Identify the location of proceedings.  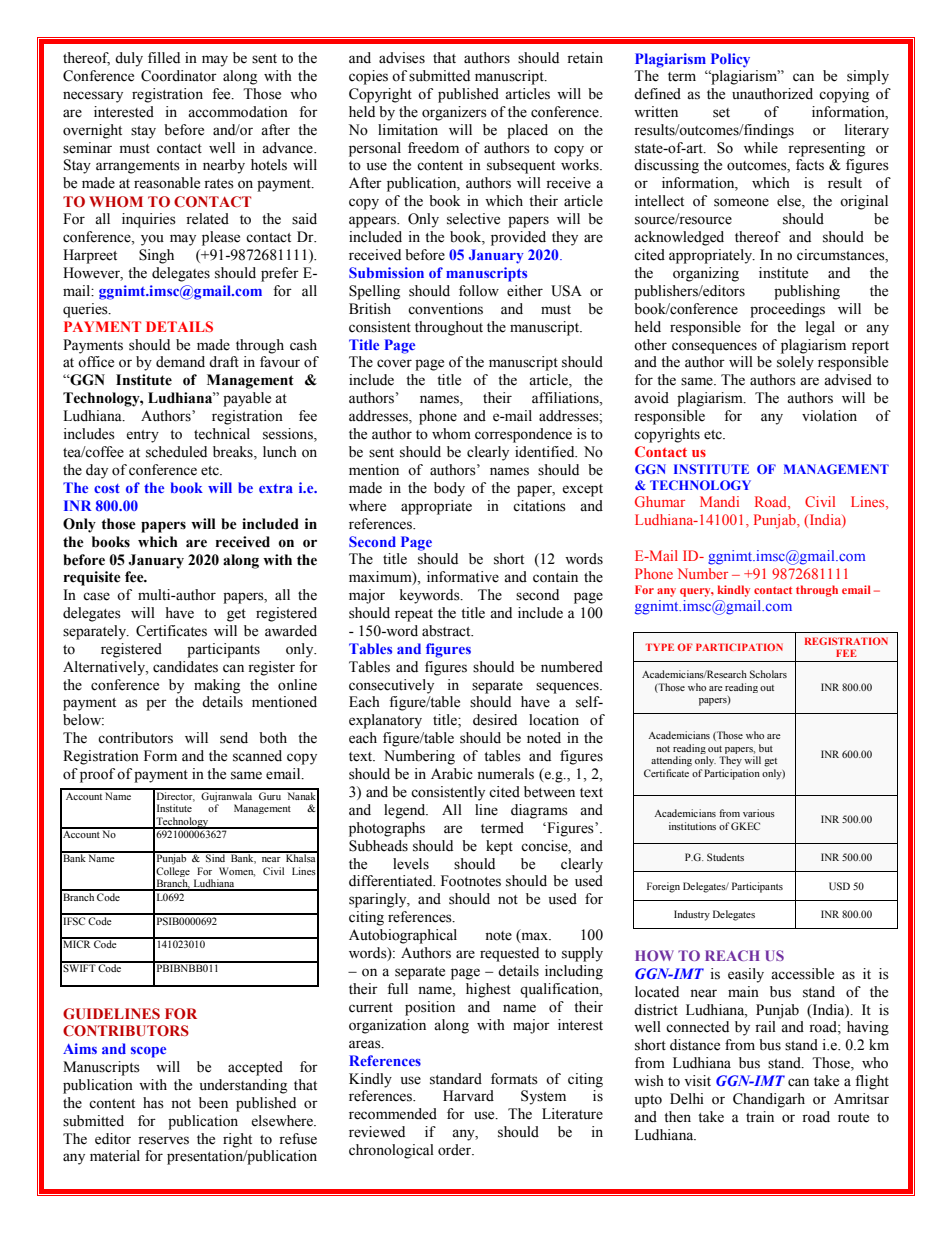
(787, 310).
